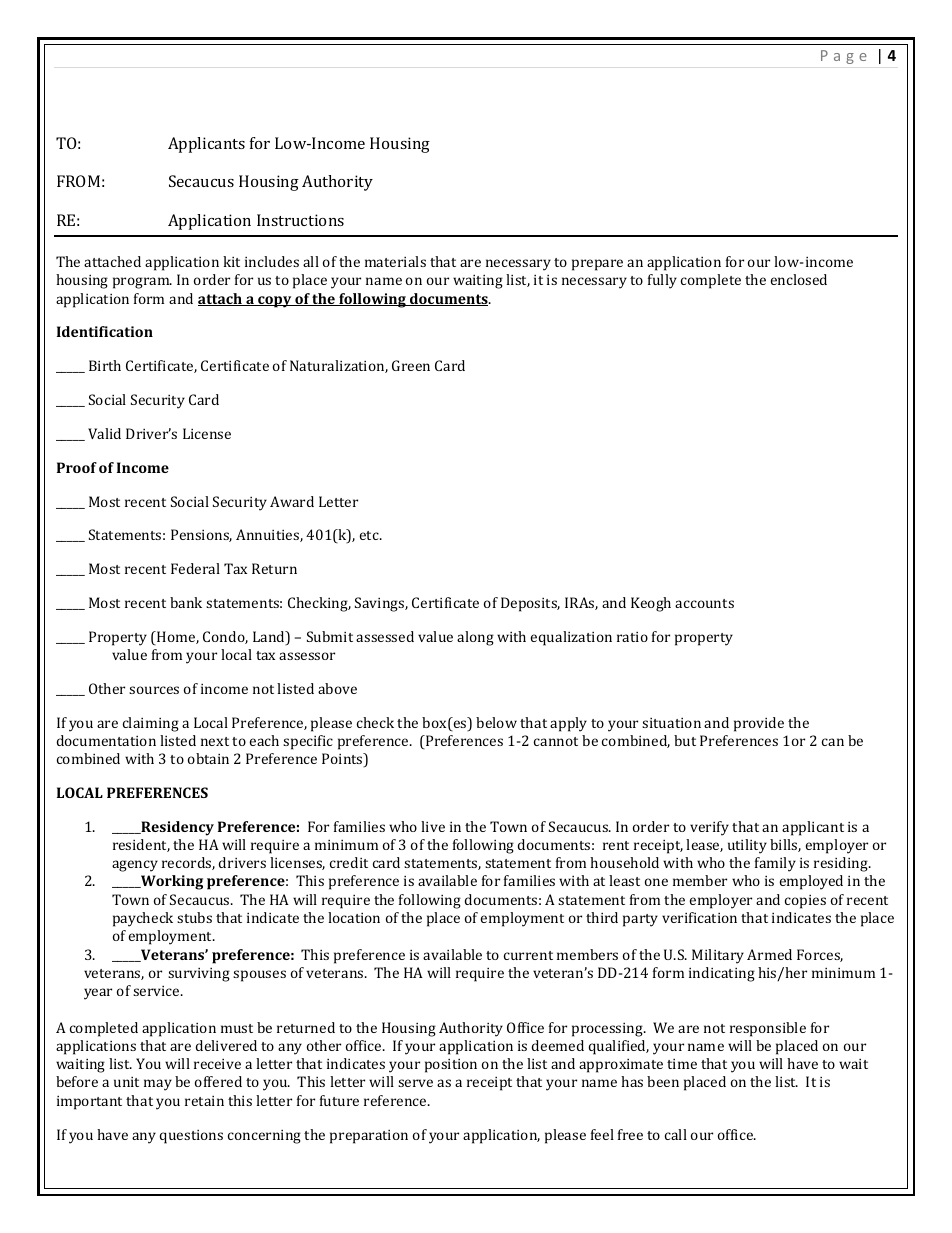 The image size is (952, 1233). What do you see at coordinates (676, 1134) in the screenshot?
I see `call` at bounding box center [676, 1134].
